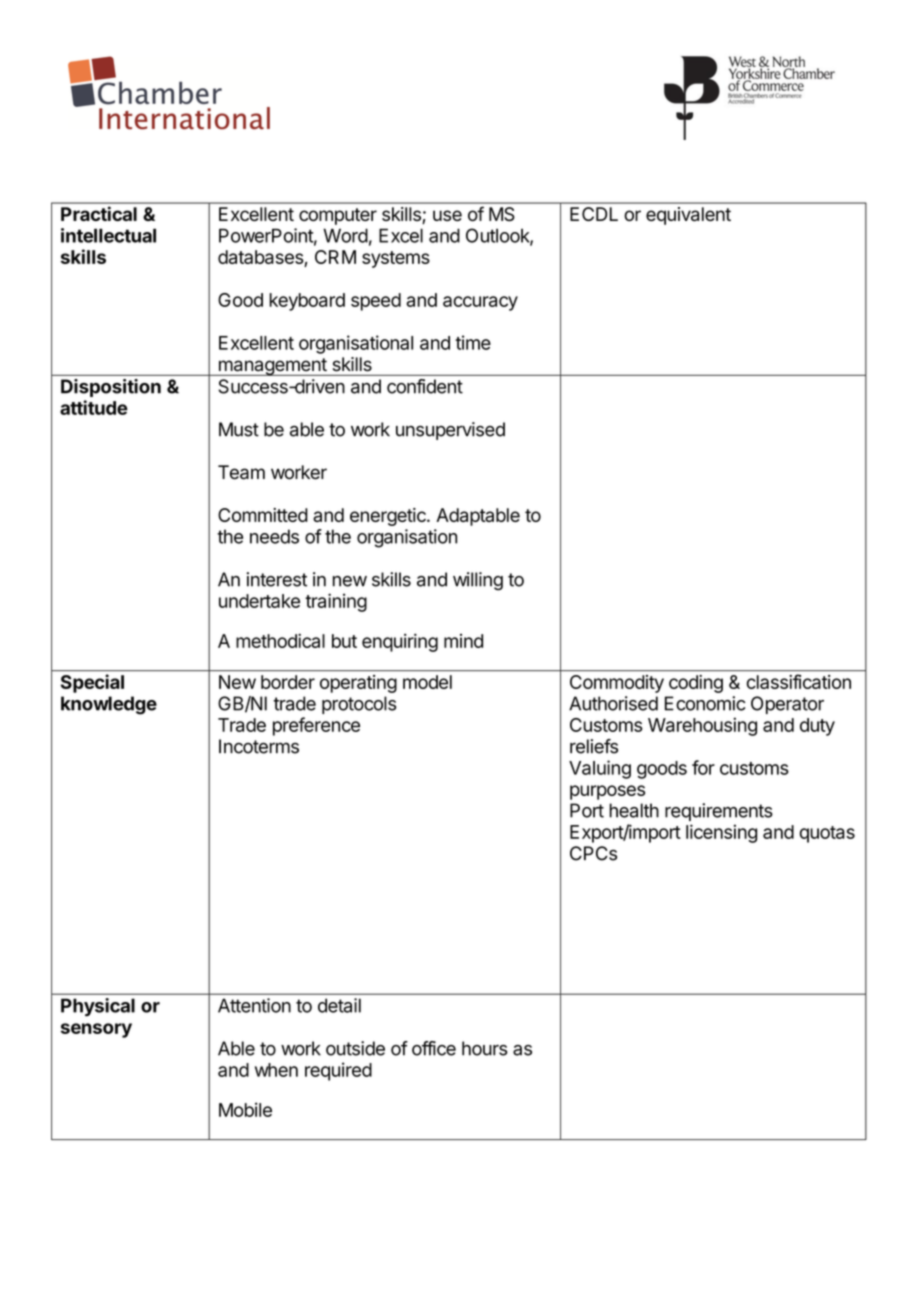 The height and width of the screenshot is (1308, 924). I want to click on hours, so click(485, 1048).
